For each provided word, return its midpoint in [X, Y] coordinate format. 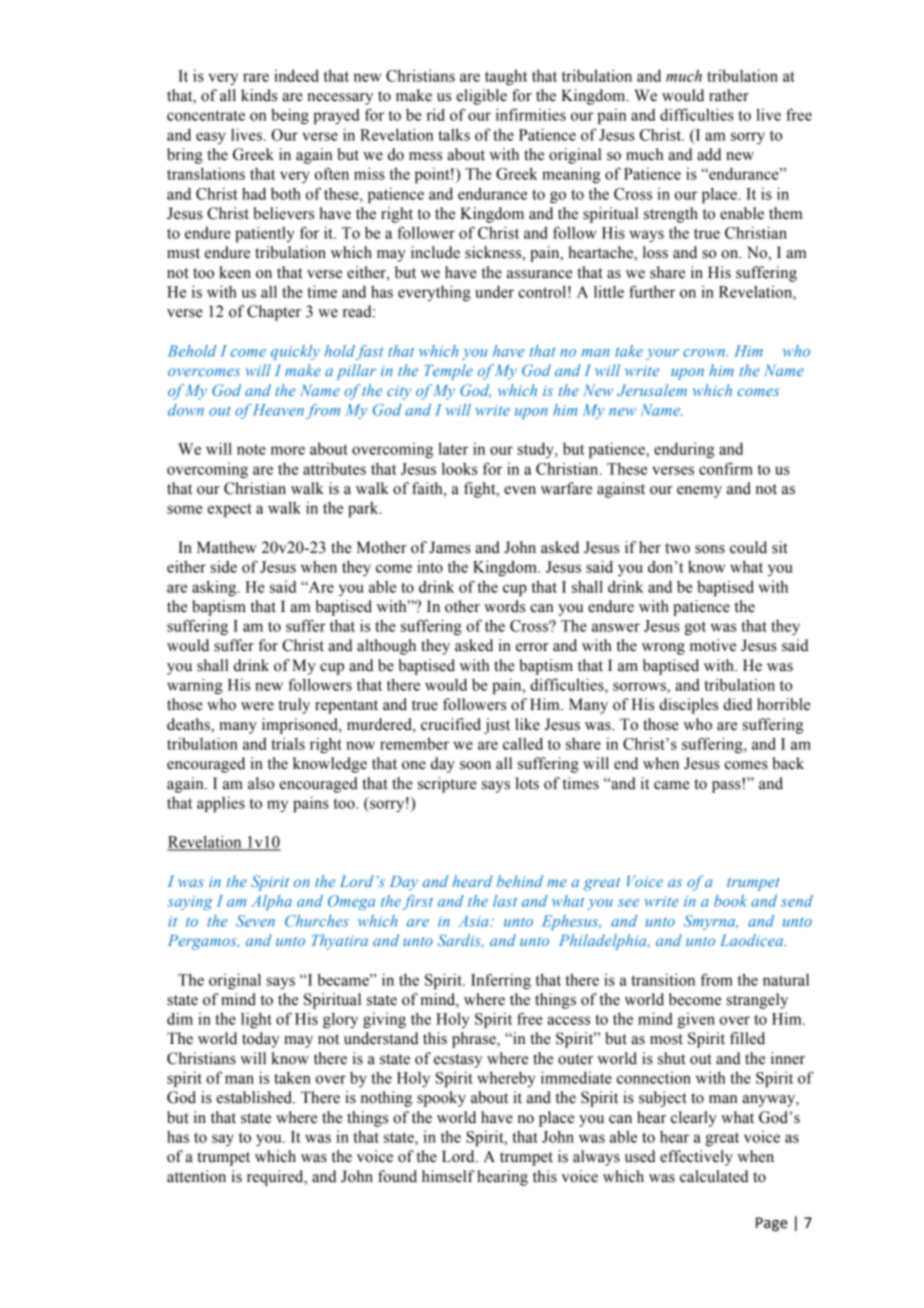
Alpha [271, 902]
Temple [449, 372]
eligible [481, 97]
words [504, 606]
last [505, 901]
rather [729, 95]
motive [713, 645]
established [255, 1097]
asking [215, 588]
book [730, 901]
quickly [295, 352]
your [662, 354]
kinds [259, 95]
